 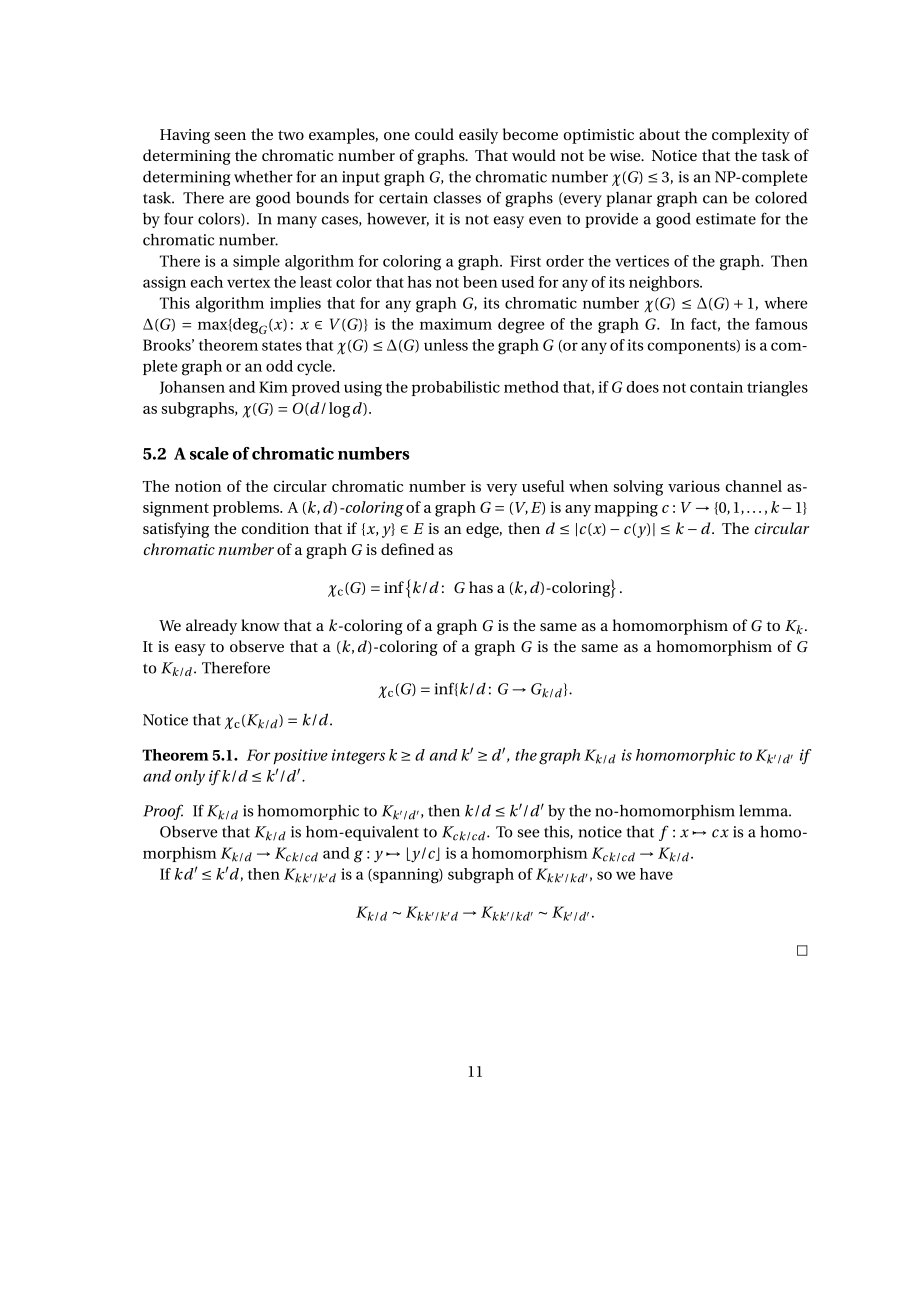 What do you see at coordinates (478, 136) in the screenshot?
I see `easily` at bounding box center [478, 136].
